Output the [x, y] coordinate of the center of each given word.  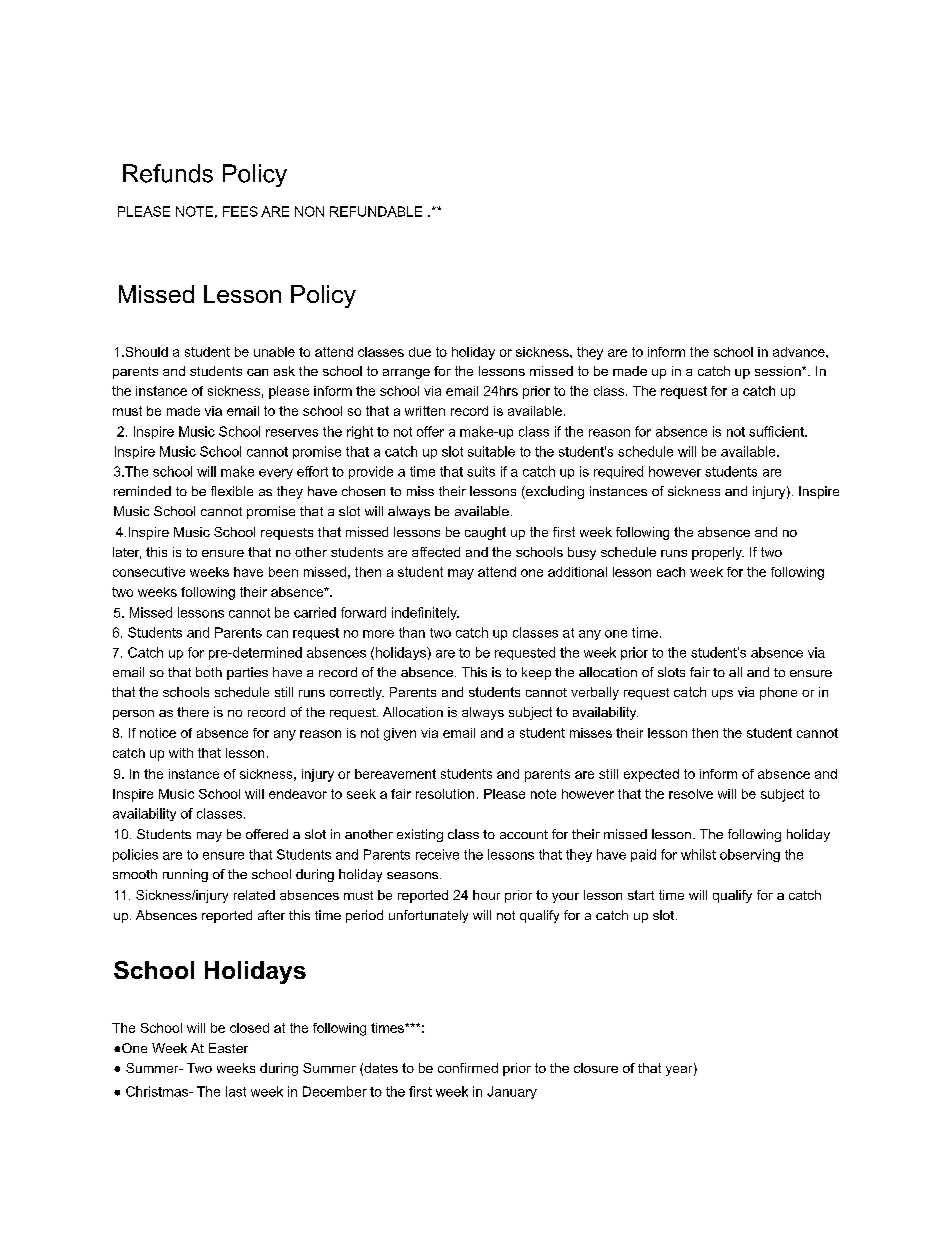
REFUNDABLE [376, 211]
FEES [240, 211]
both [209, 672]
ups [722, 695]
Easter [228, 1048]
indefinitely [425, 613]
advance [800, 352]
